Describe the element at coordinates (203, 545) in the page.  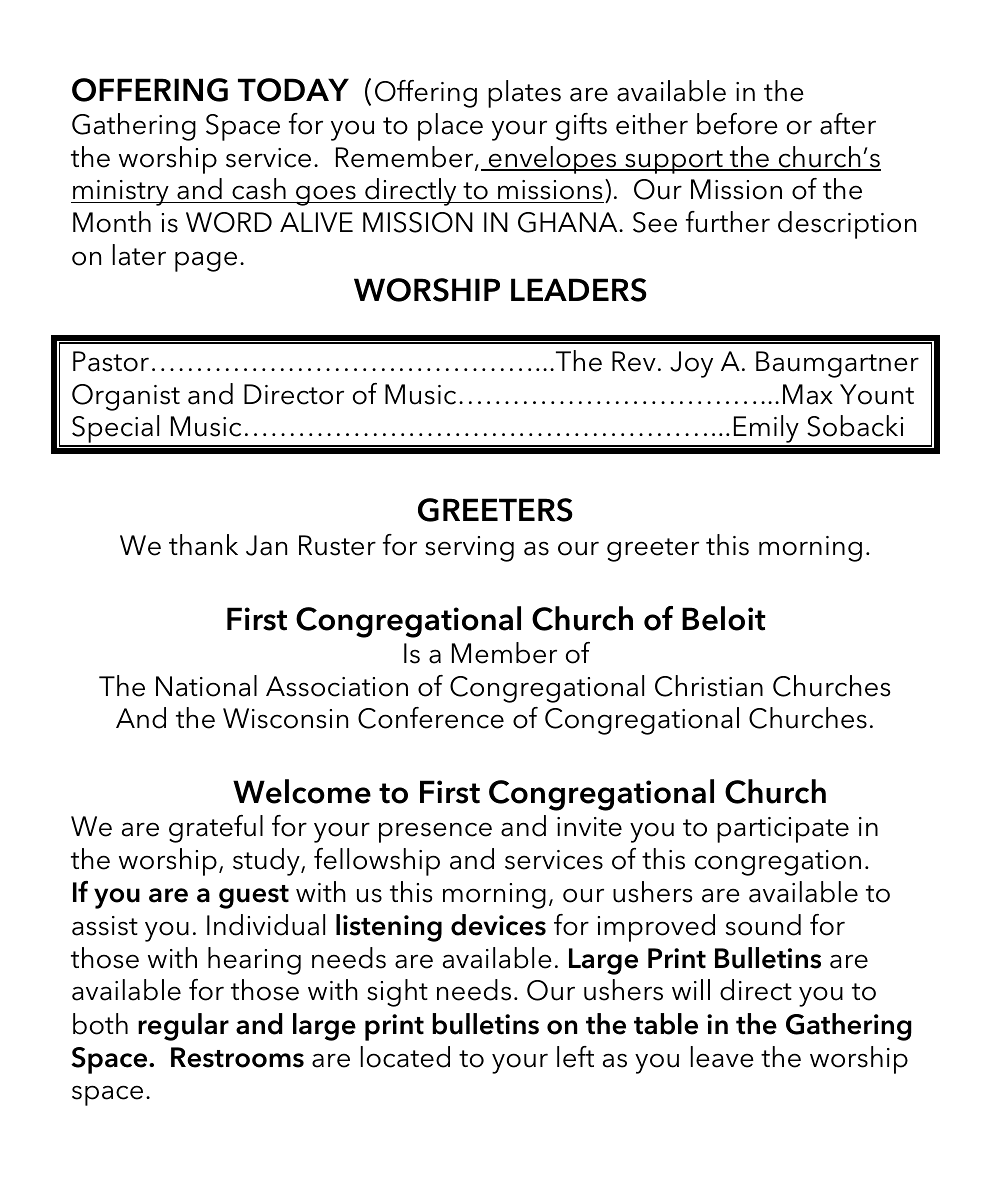
I see `thank` at that location.
